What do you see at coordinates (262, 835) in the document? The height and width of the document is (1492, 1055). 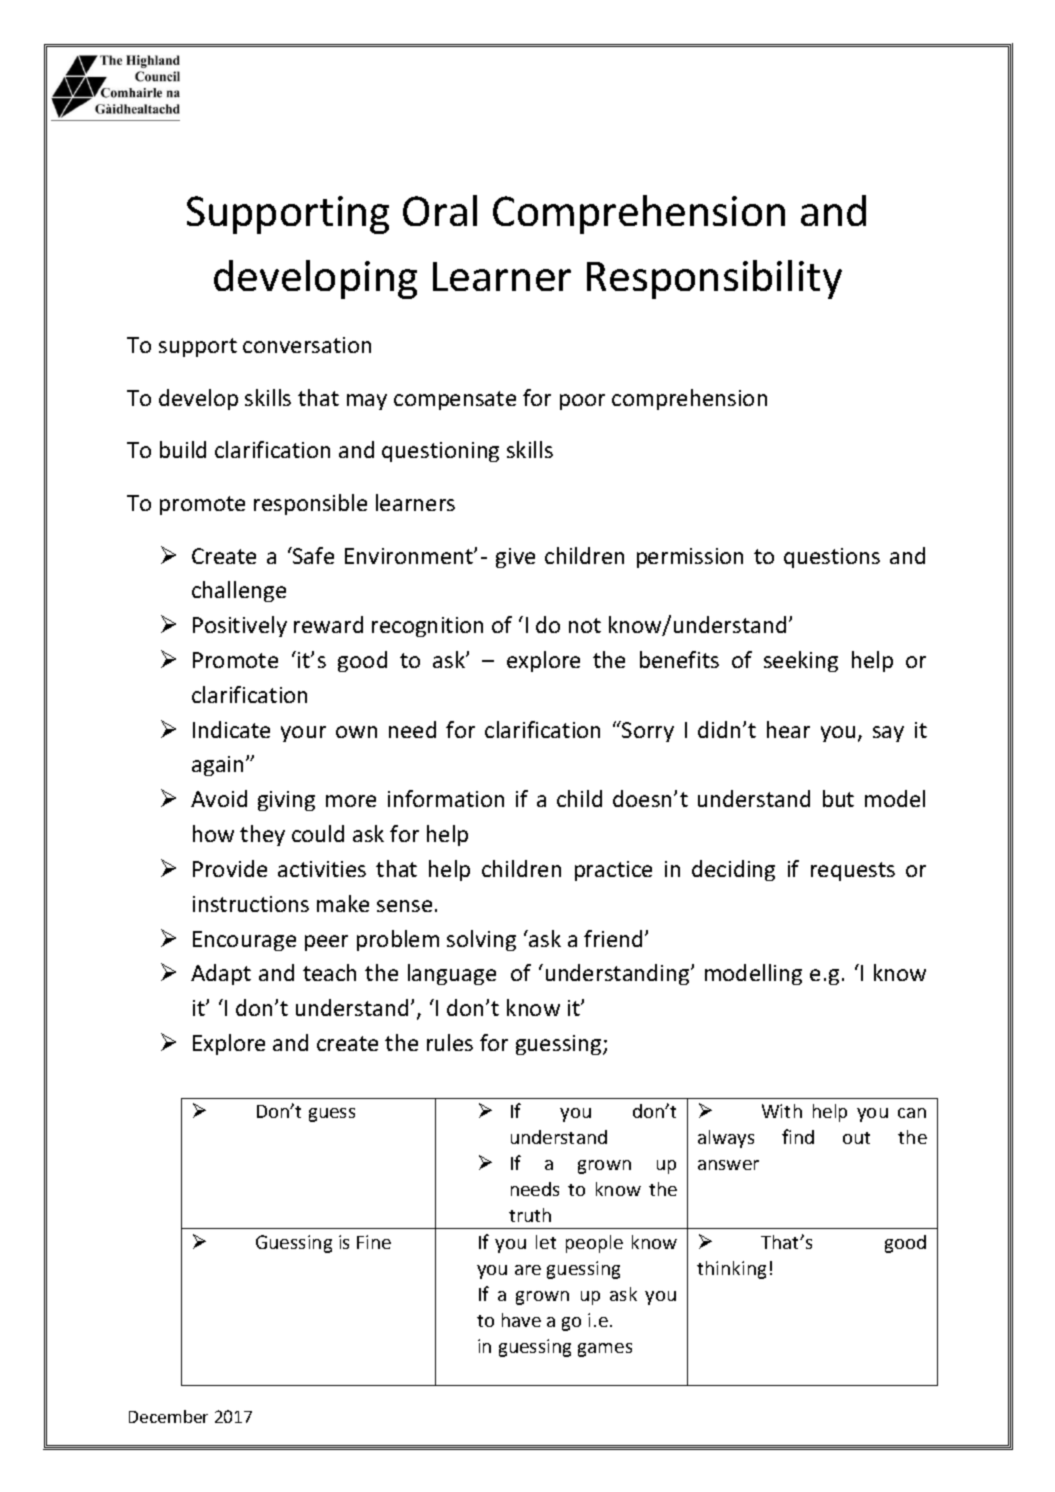 I see `they` at bounding box center [262, 835].
